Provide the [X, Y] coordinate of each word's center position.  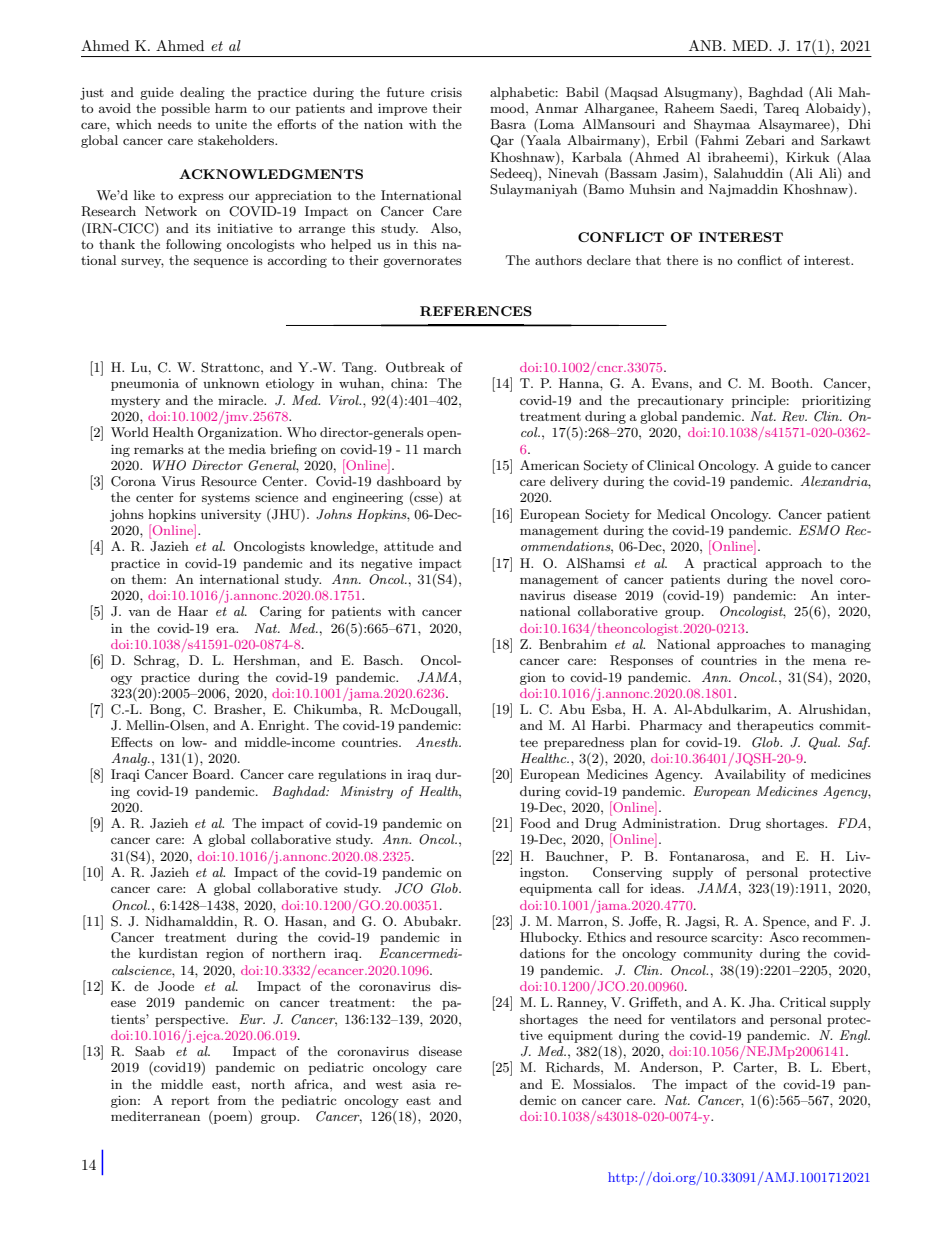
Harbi [610, 725]
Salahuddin [748, 173]
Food [535, 823]
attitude [409, 546]
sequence [221, 263]
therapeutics [775, 726]
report [190, 1102]
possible [185, 109]
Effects [132, 742]
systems [226, 499]
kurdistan [168, 953]
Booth [791, 383]
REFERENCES [476, 311]
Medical [681, 514]
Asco [784, 937]
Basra [508, 124]
